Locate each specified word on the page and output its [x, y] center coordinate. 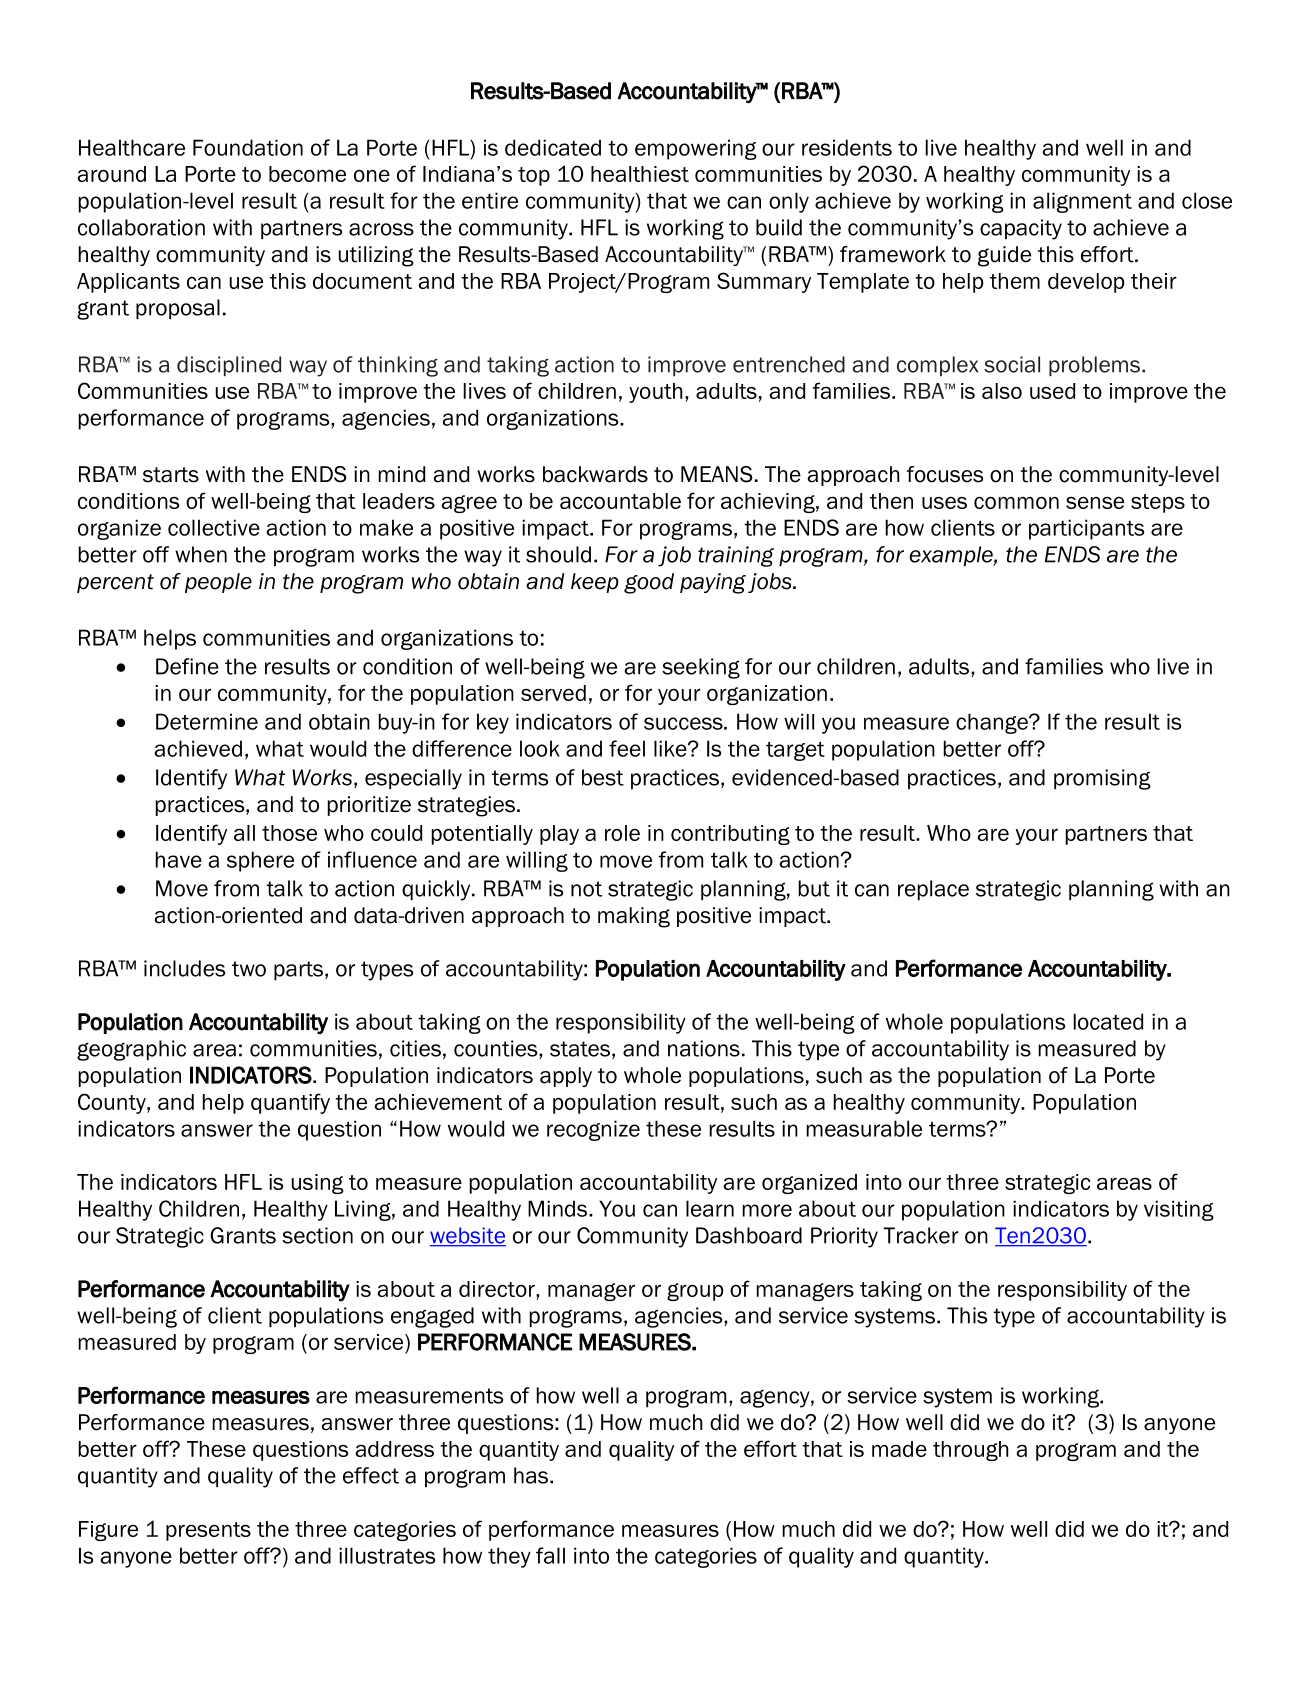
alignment [1082, 202]
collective [214, 527]
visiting [1179, 1210]
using [318, 1184]
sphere [260, 861]
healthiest [640, 174]
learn [710, 1208]
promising [1102, 779]
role [622, 833]
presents [208, 1531]
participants [1086, 529]
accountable [620, 501]
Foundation [248, 147]
